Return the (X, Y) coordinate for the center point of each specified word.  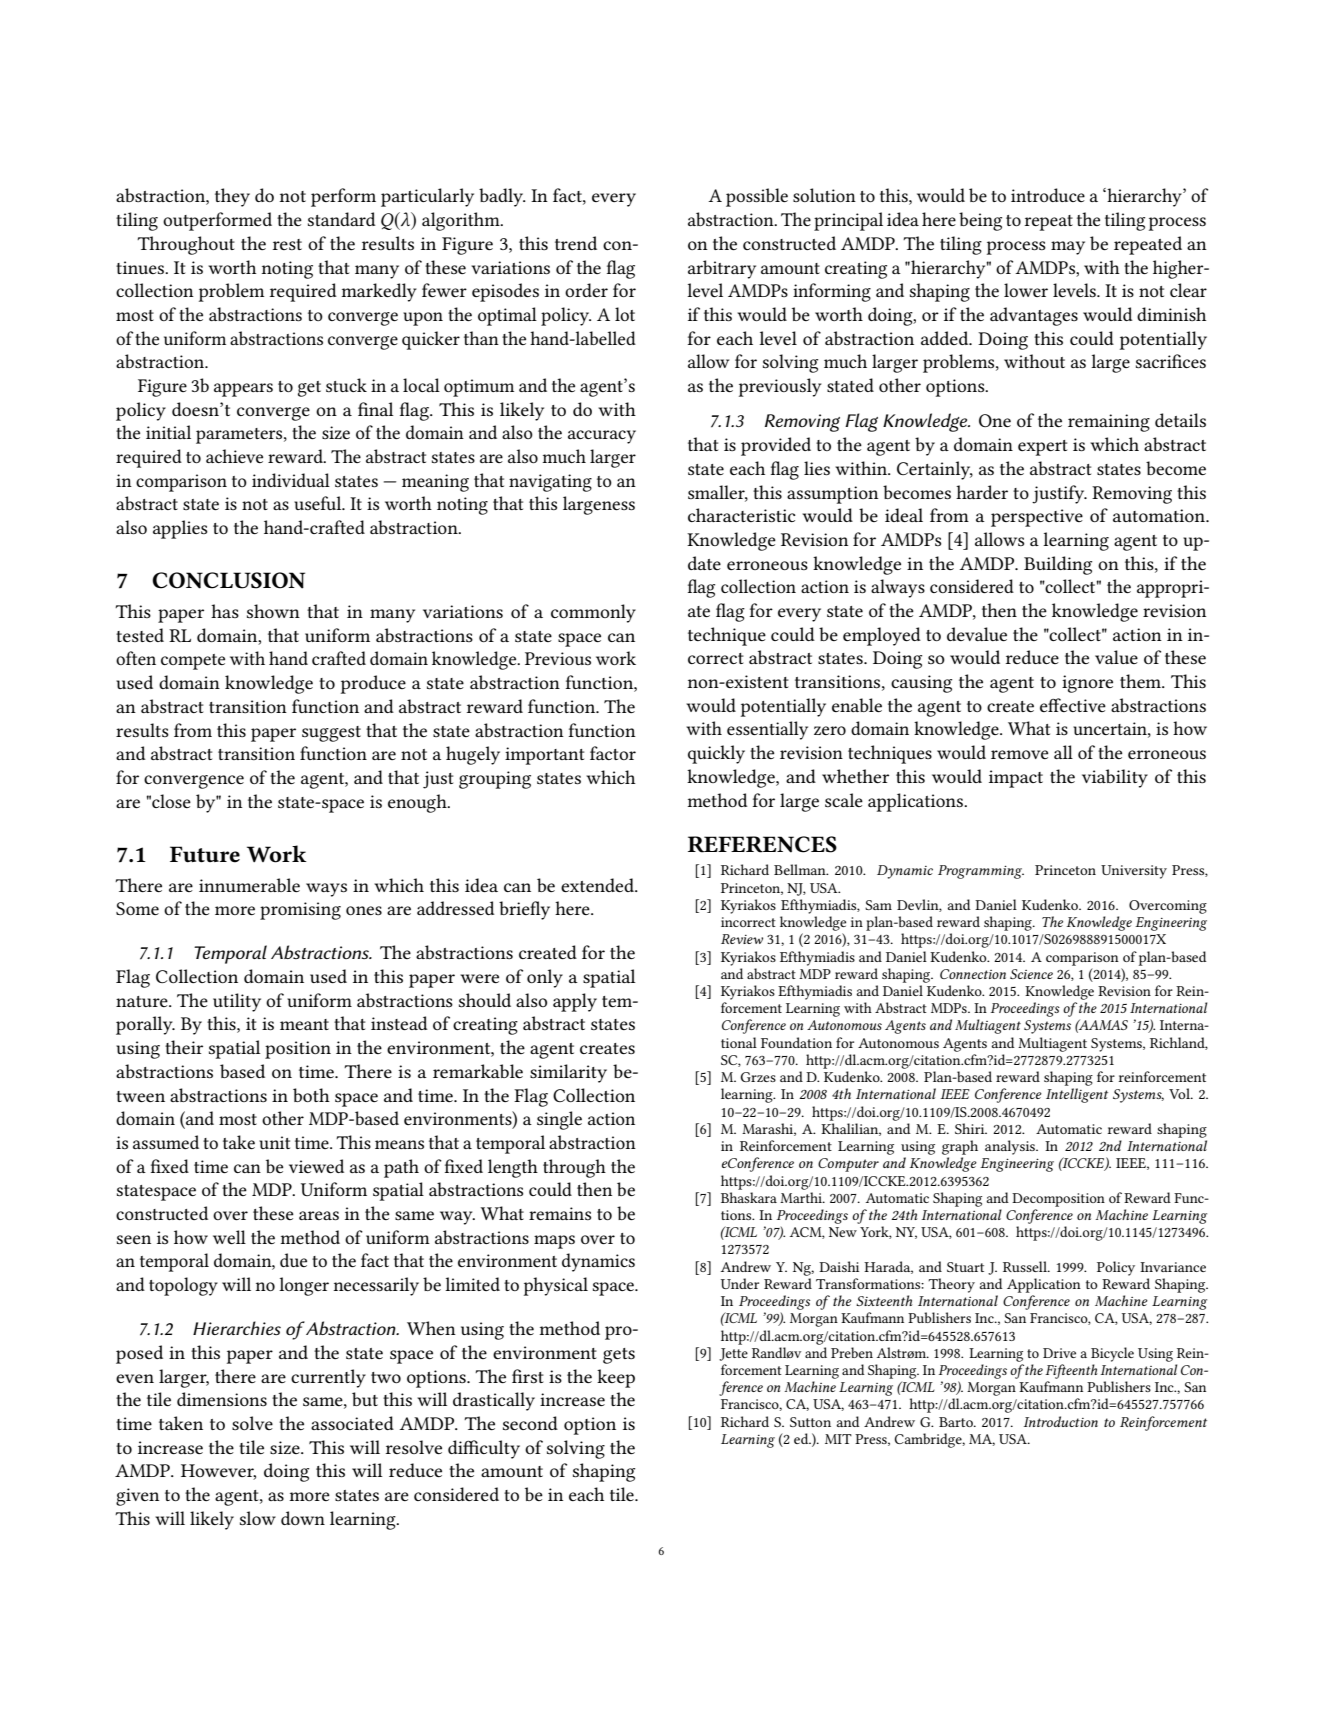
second (530, 1423)
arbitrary (722, 269)
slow (258, 1518)
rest (287, 244)
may (1068, 248)
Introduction (1061, 1421)
